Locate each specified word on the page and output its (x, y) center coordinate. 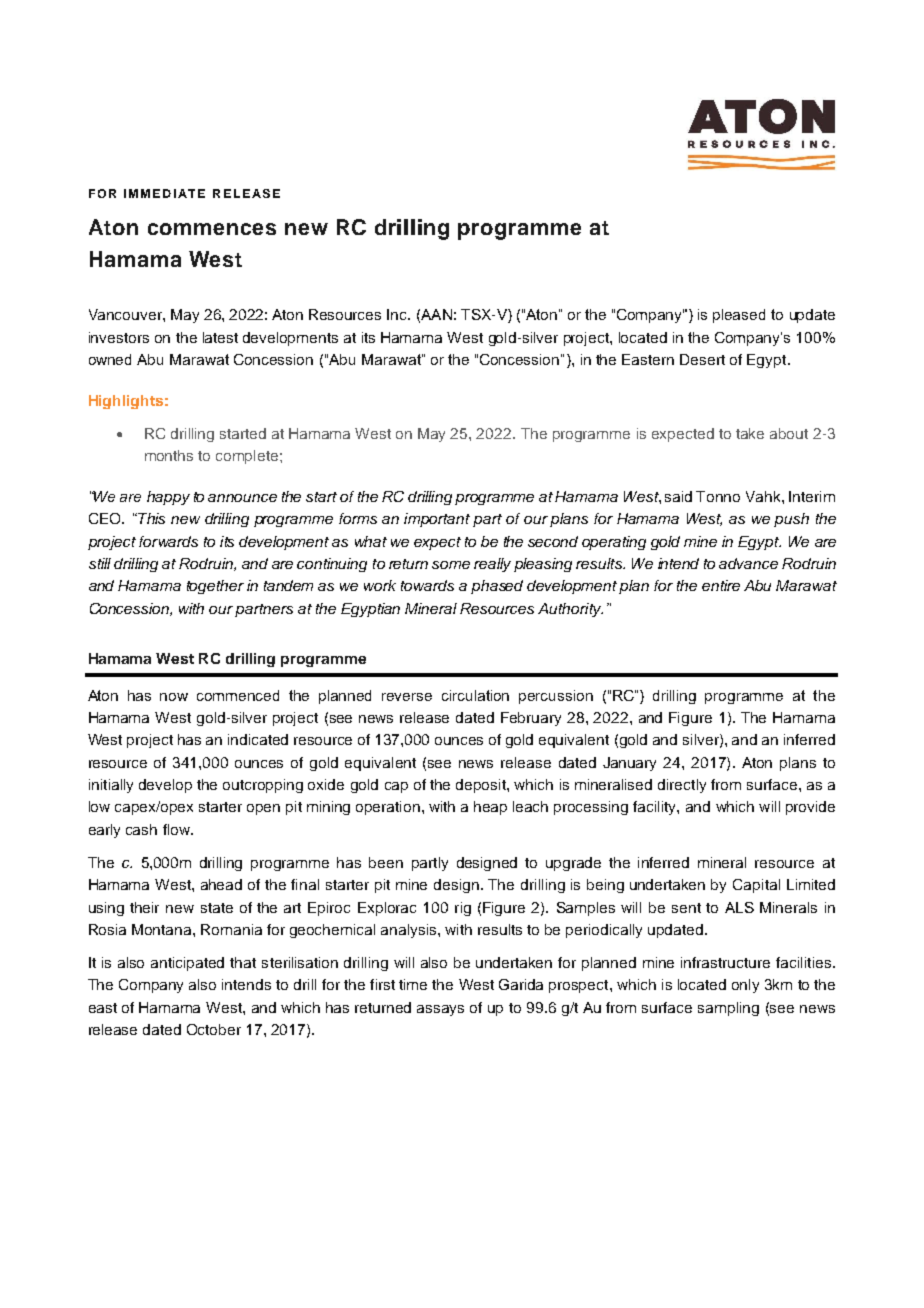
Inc (398, 314)
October (214, 1029)
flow (178, 829)
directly (682, 786)
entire (721, 585)
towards (427, 585)
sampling (728, 1009)
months (169, 455)
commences (212, 229)
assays (440, 1010)
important (437, 520)
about (789, 433)
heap (490, 808)
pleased (739, 316)
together (215, 587)
